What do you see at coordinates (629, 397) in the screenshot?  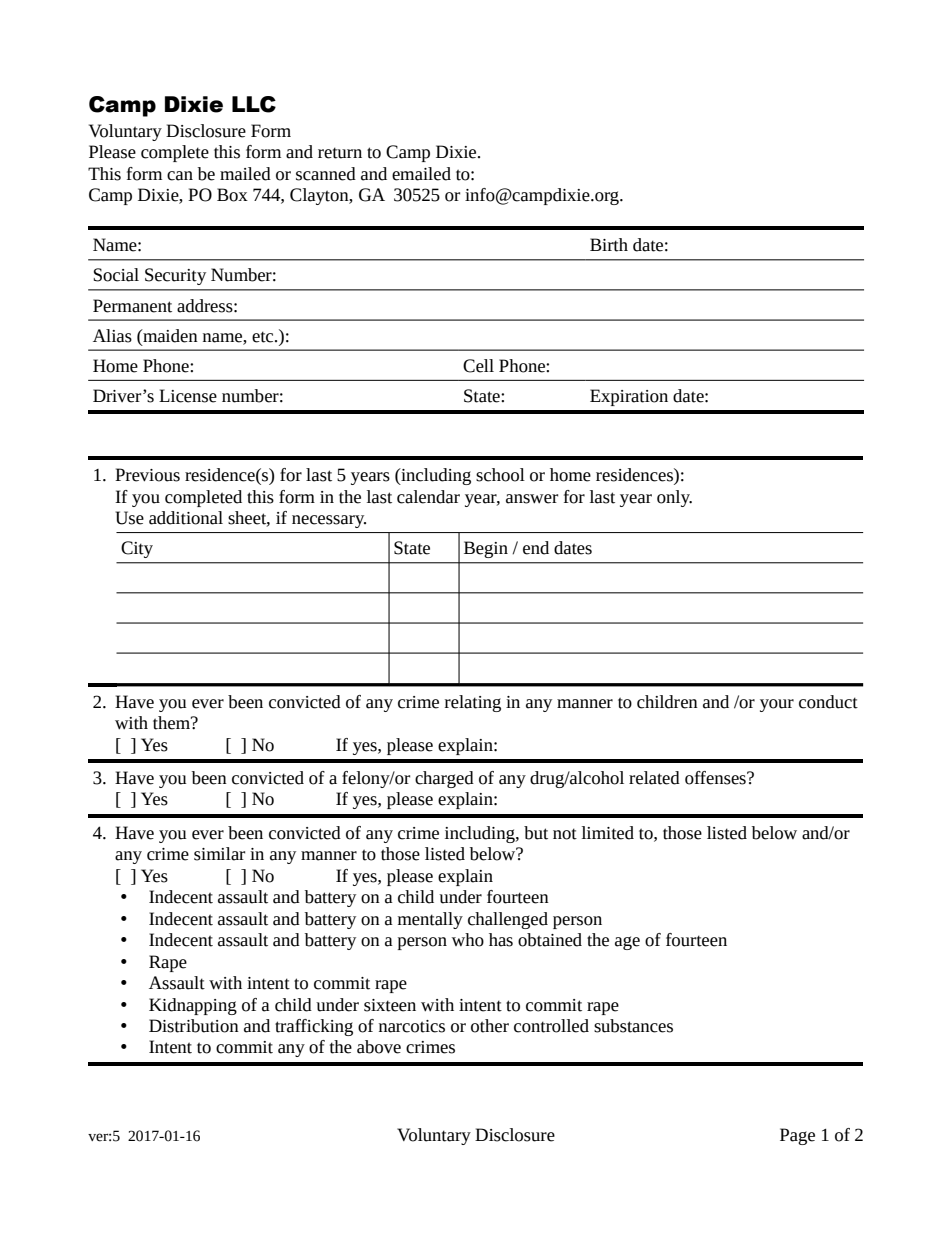 I see `Expiration` at bounding box center [629, 397].
